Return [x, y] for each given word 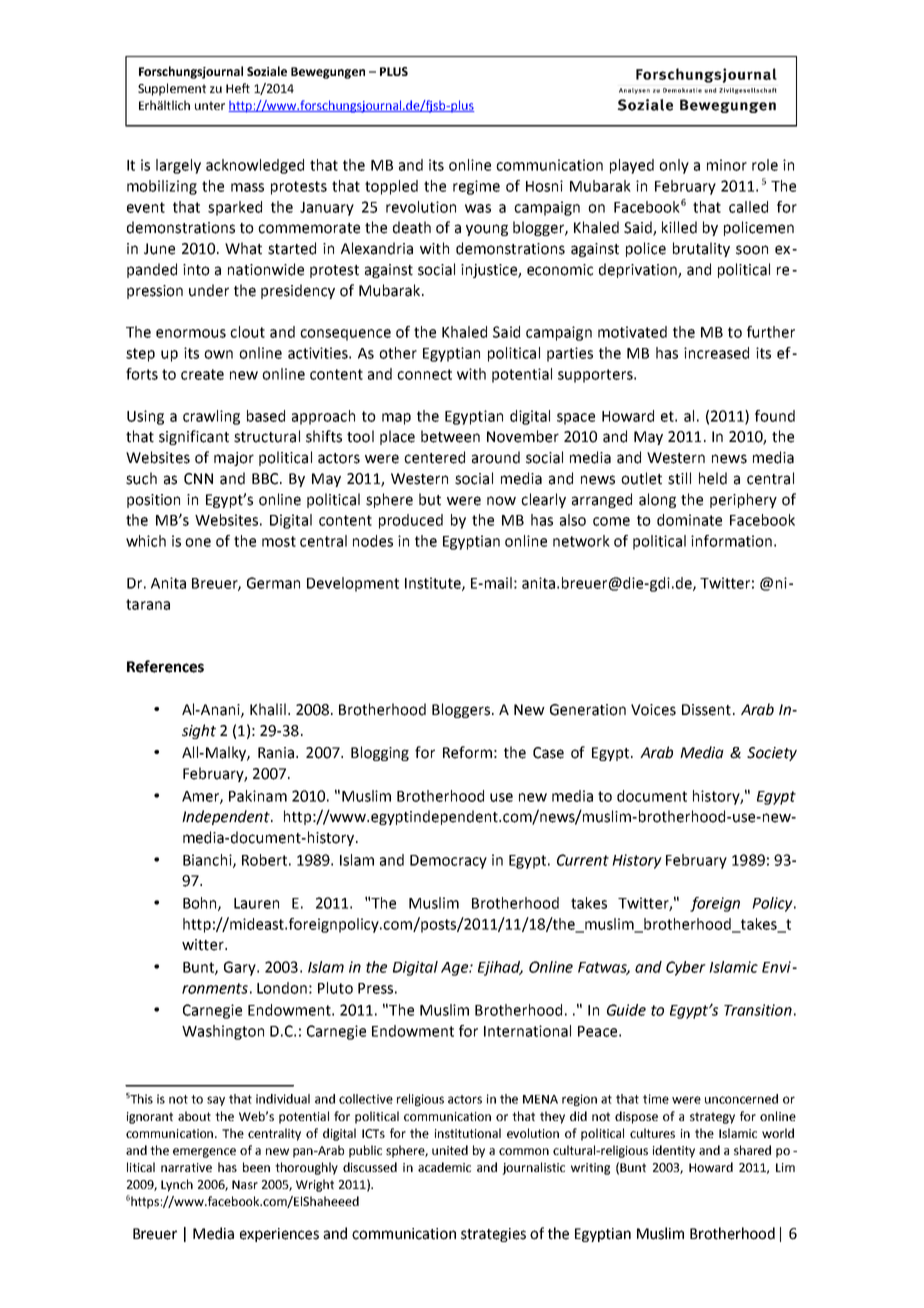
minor [727, 165]
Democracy [448, 862]
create [202, 374]
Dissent [706, 710]
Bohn [201, 904]
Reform [467, 752]
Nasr [245, 1184]
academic [444, 1167]
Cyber [686, 968]
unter [210, 105]
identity [674, 1151]
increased [716, 353]
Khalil [268, 709]
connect [424, 374]
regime [476, 187]
